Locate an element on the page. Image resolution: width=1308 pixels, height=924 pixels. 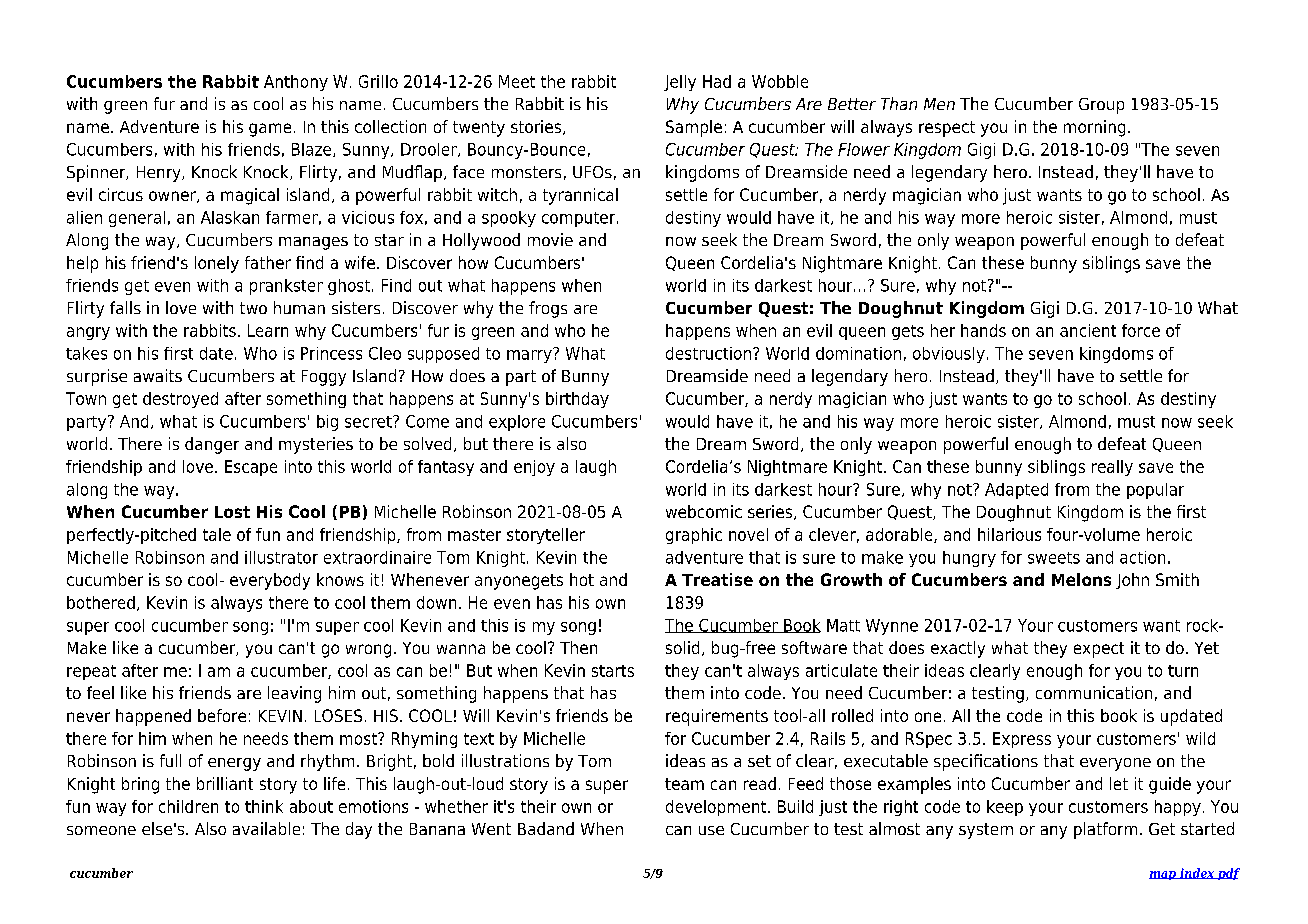
platform is located at coordinates (1105, 830).
